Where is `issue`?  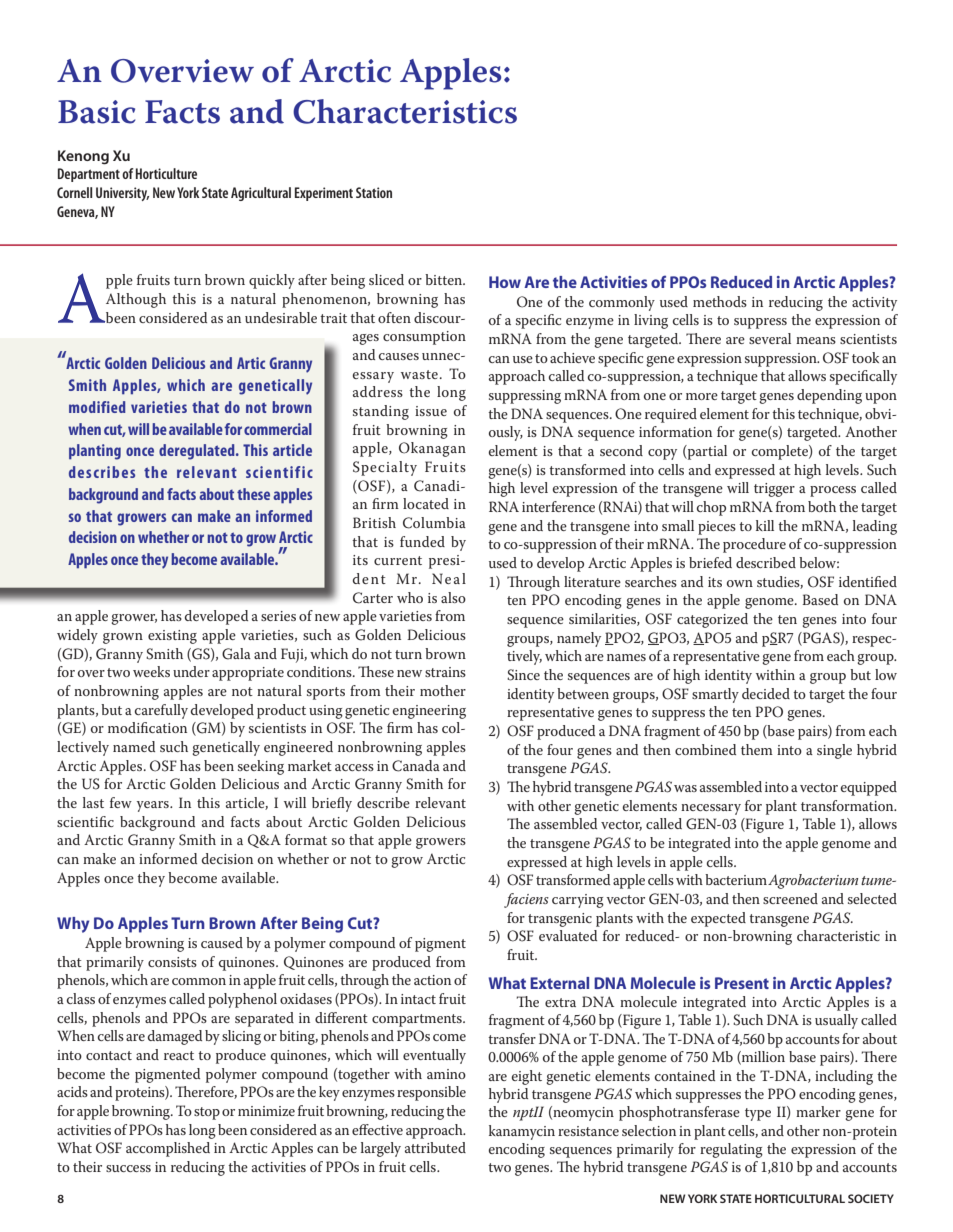
issue is located at coordinates (431, 411).
